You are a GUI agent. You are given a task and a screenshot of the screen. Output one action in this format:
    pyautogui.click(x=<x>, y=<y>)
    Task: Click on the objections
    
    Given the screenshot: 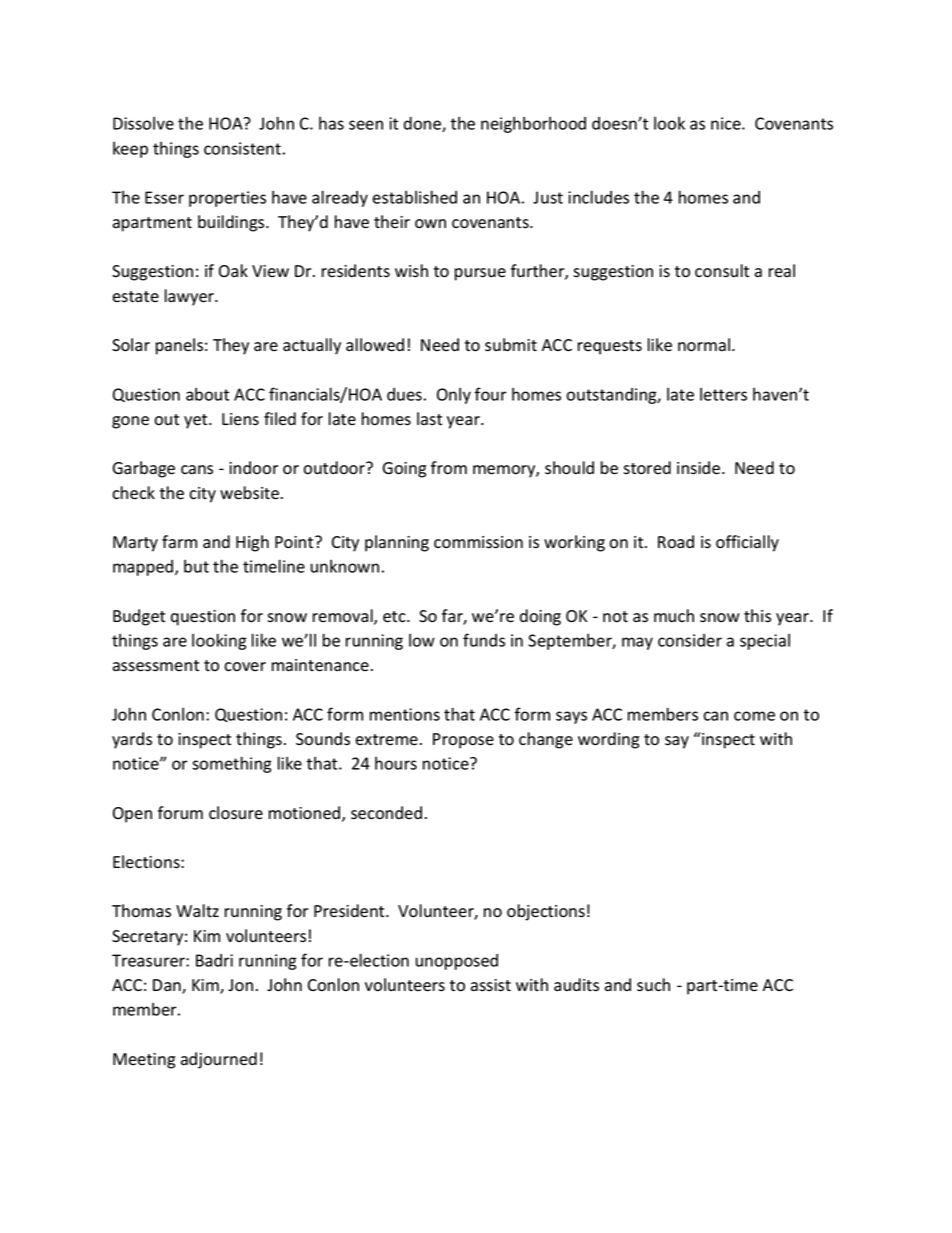 What is the action you would take?
    pyautogui.click(x=546, y=912)
